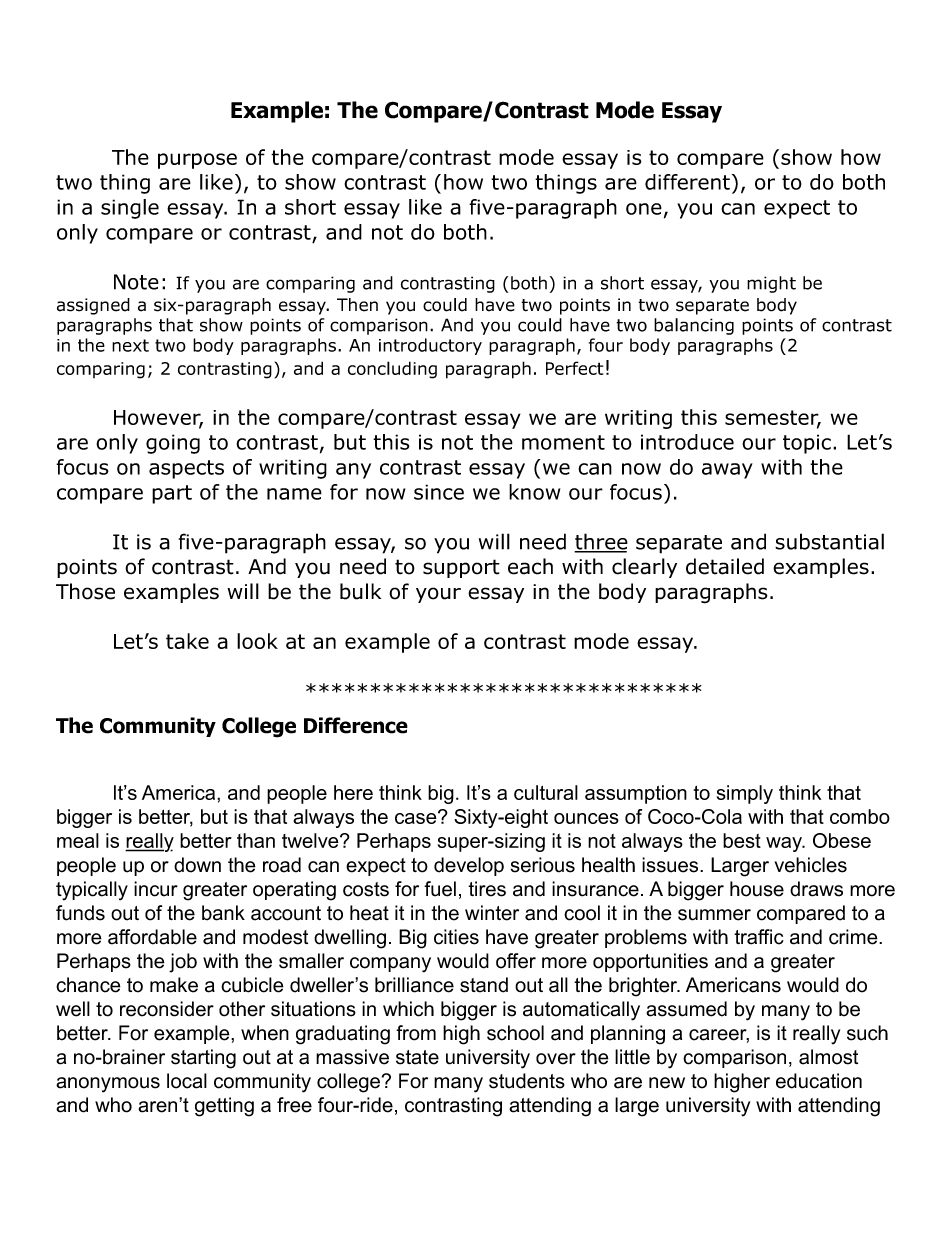 The width and height of the screenshot is (952, 1233). I want to click on local, so click(187, 1081).
